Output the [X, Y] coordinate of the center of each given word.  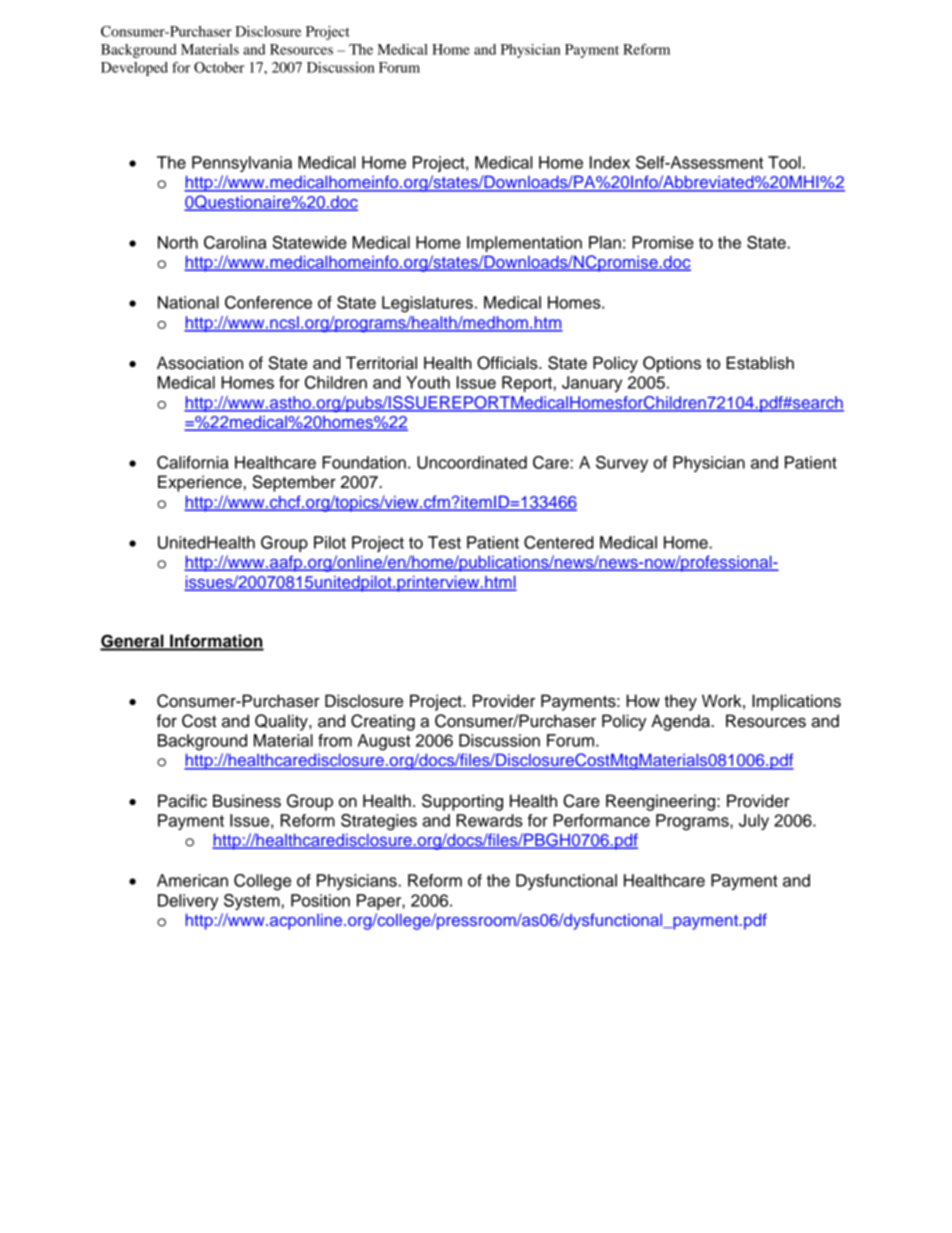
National [188, 302]
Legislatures [427, 304]
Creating [383, 722]
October [219, 67]
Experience [200, 483]
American [192, 880]
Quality [282, 722]
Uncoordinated [472, 462]
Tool [784, 162]
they [680, 702]
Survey [622, 464]
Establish [760, 363]
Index [610, 162]
